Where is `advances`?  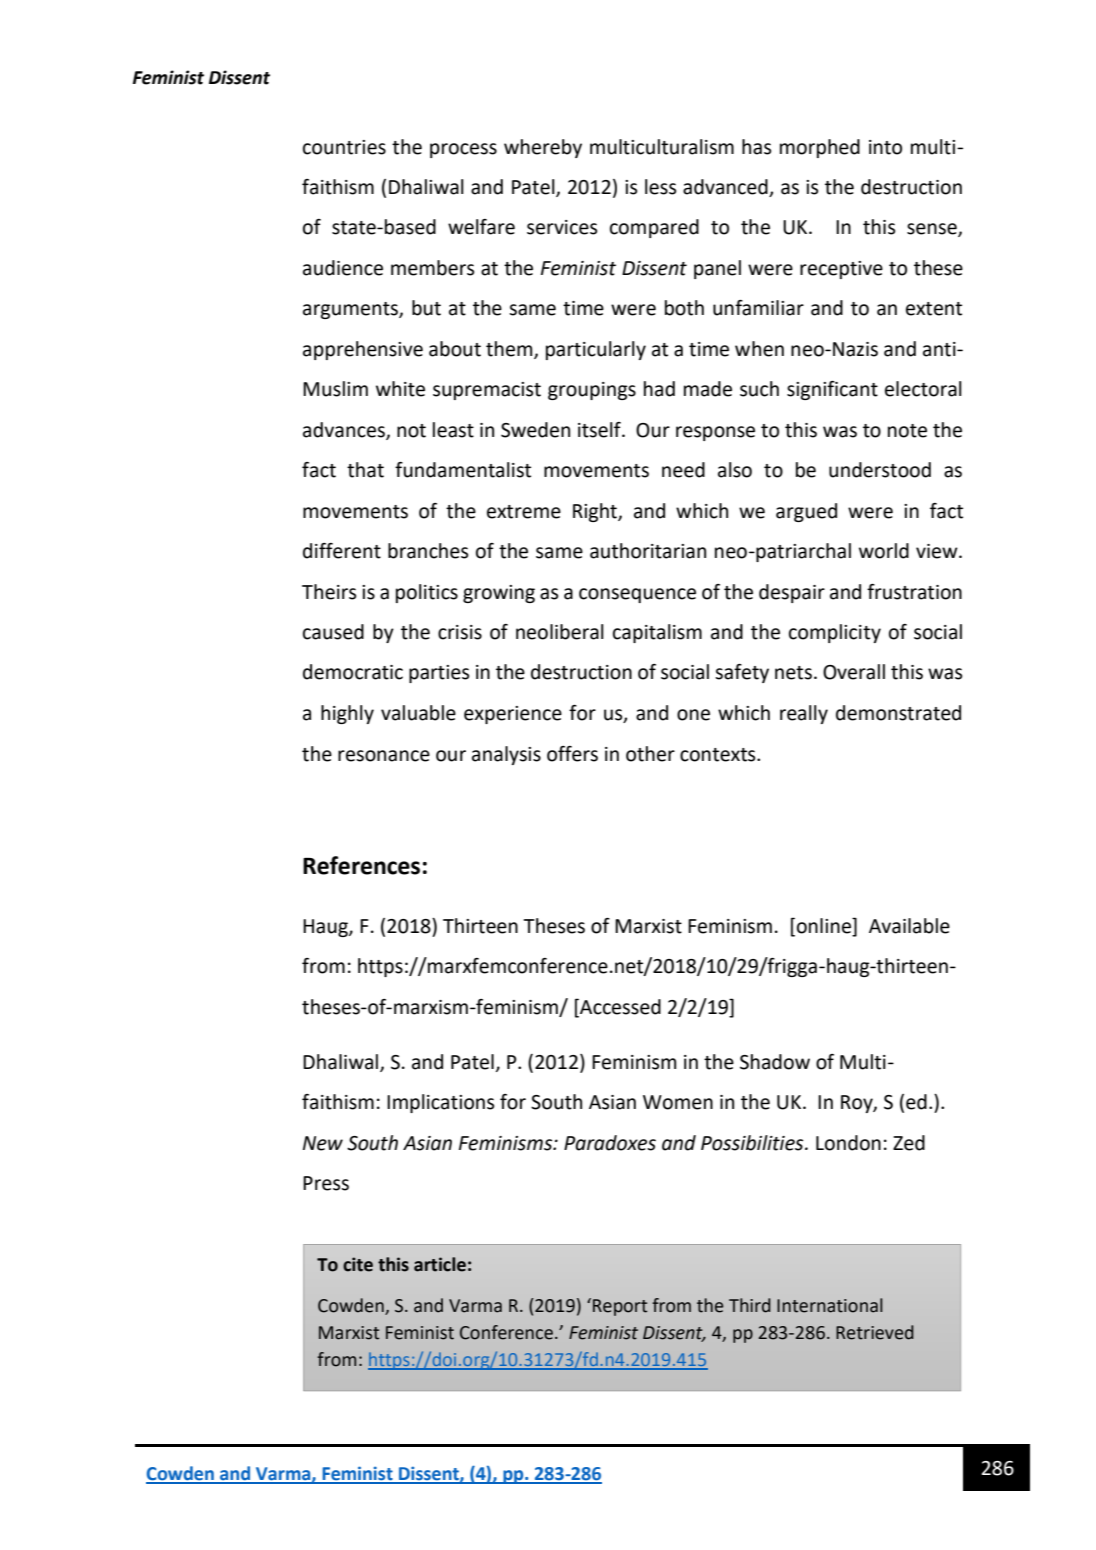 advances is located at coordinates (345, 430).
